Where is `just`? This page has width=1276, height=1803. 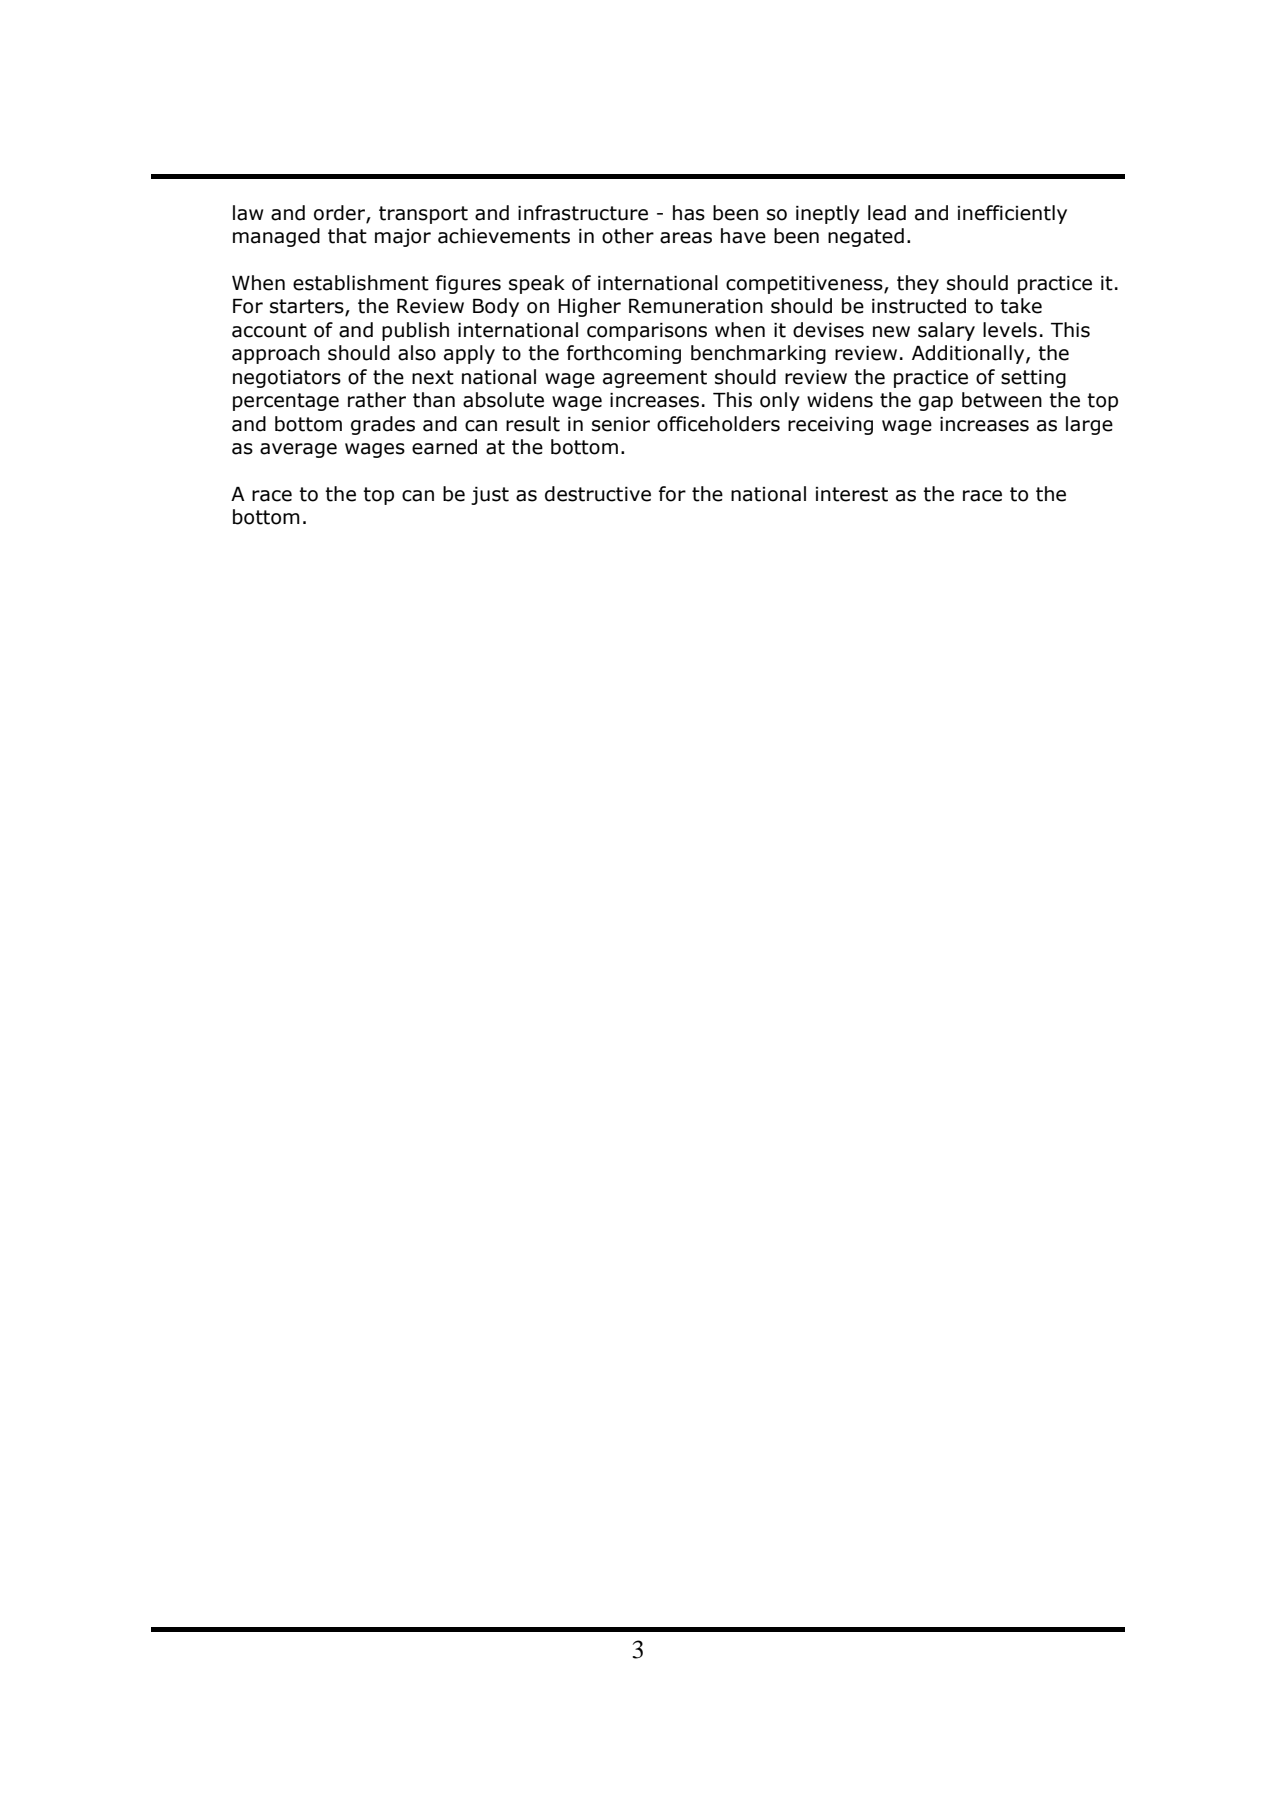 just is located at coordinates (490, 496).
